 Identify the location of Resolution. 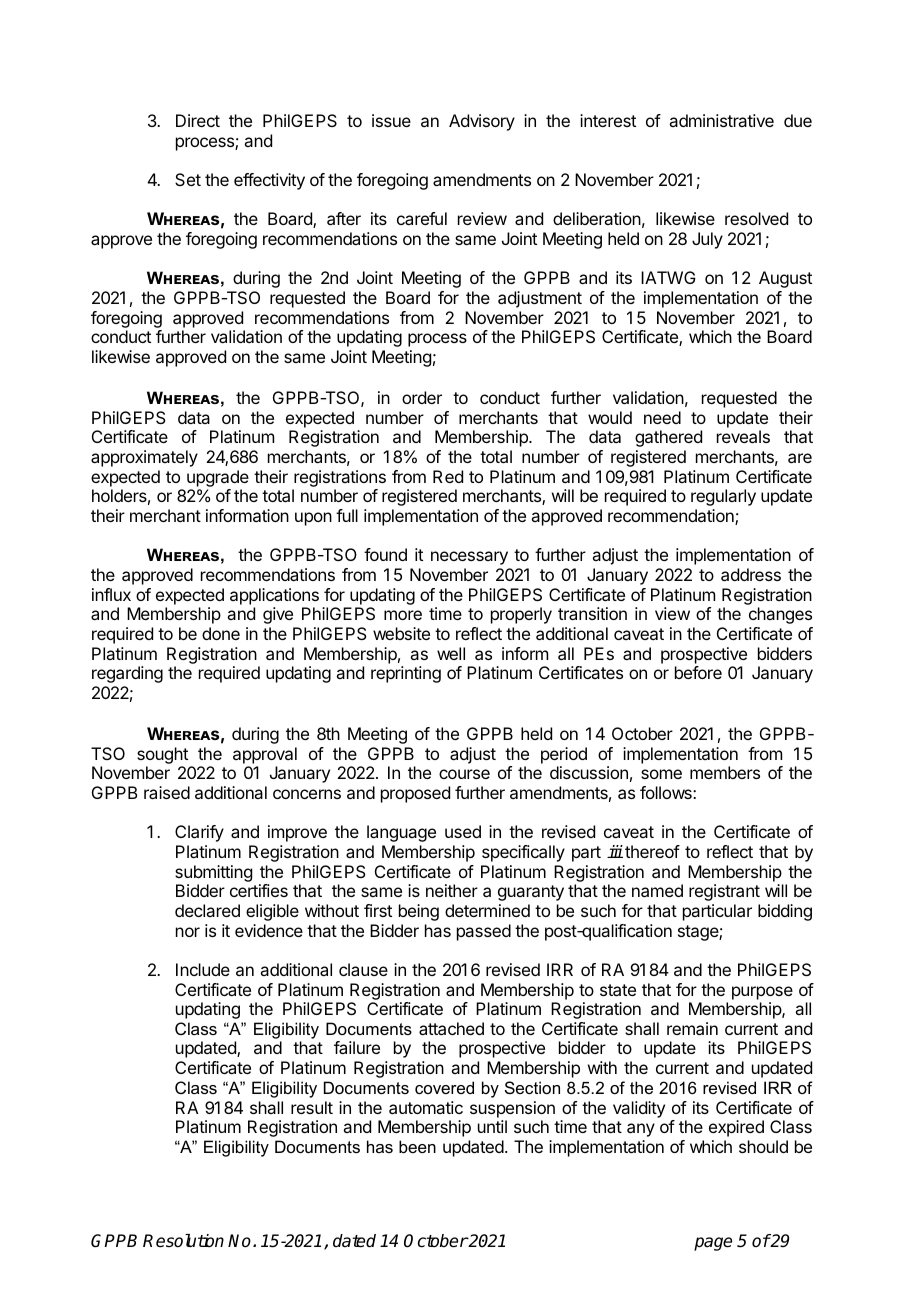
(183, 1241).
